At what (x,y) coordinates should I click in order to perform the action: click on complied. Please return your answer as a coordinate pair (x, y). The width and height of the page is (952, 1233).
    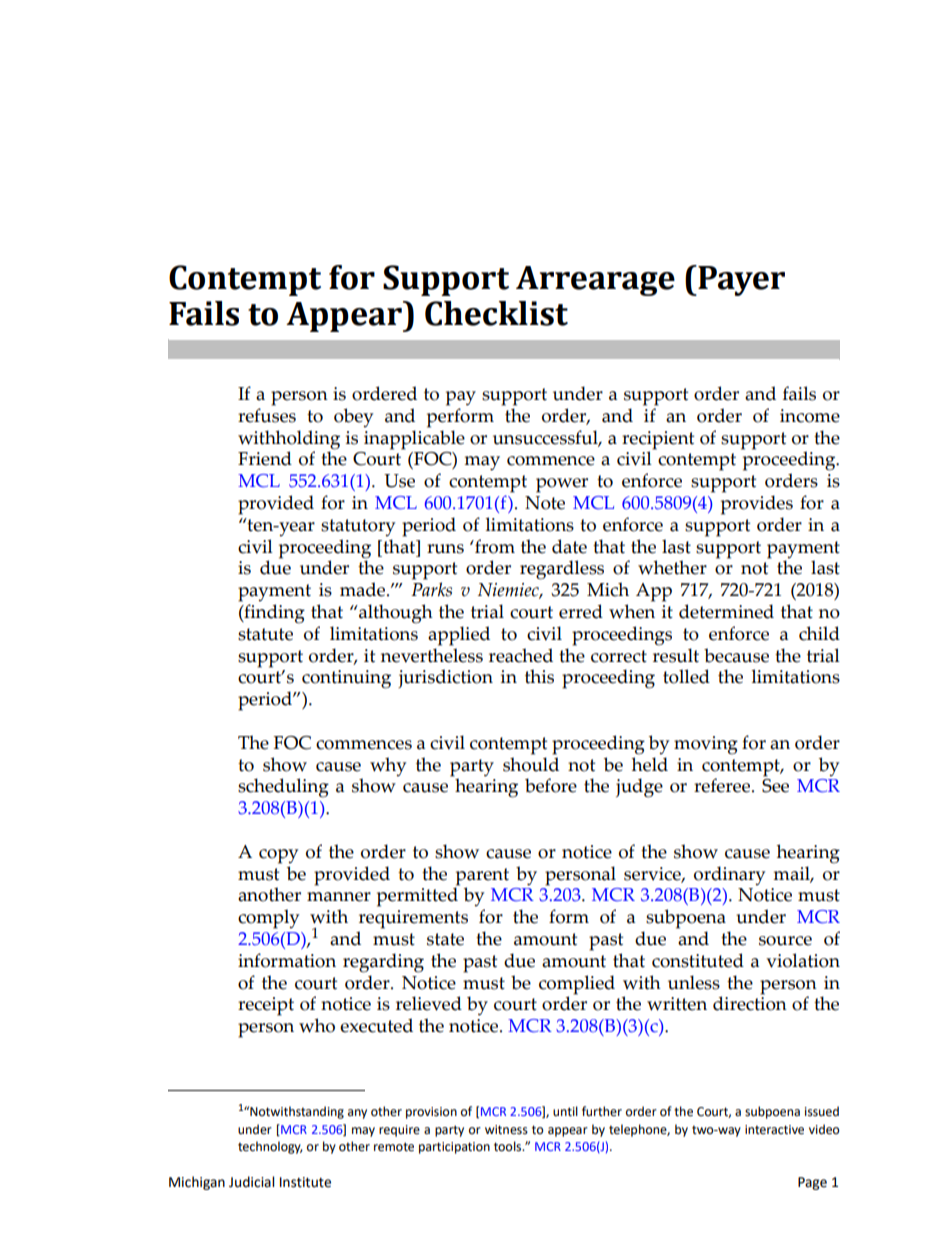
    Looking at the image, I should click on (577, 985).
